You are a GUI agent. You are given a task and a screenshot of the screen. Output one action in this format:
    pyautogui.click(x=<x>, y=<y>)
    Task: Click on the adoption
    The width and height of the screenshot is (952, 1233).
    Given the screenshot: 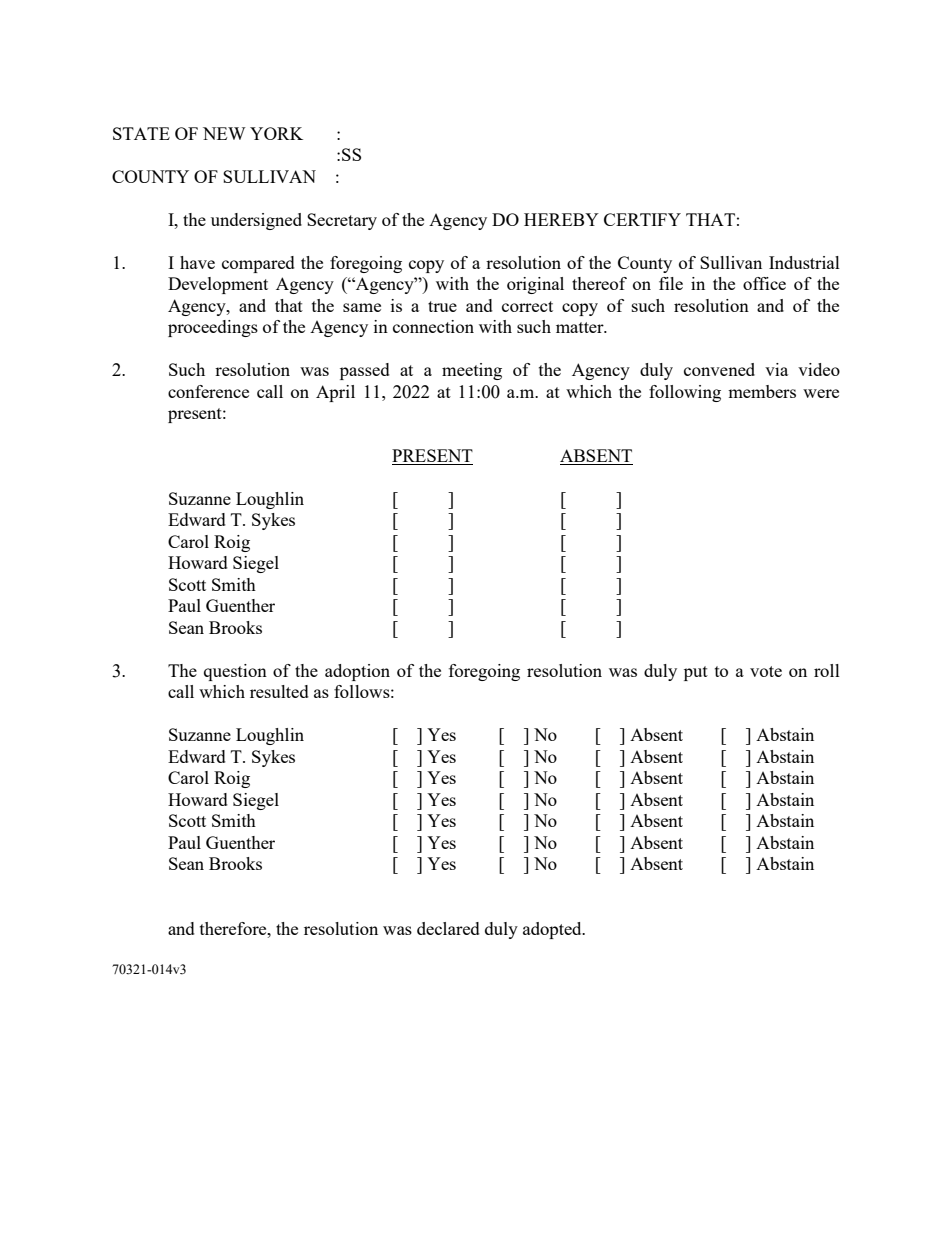 What is the action you would take?
    pyautogui.click(x=357, y=672)
